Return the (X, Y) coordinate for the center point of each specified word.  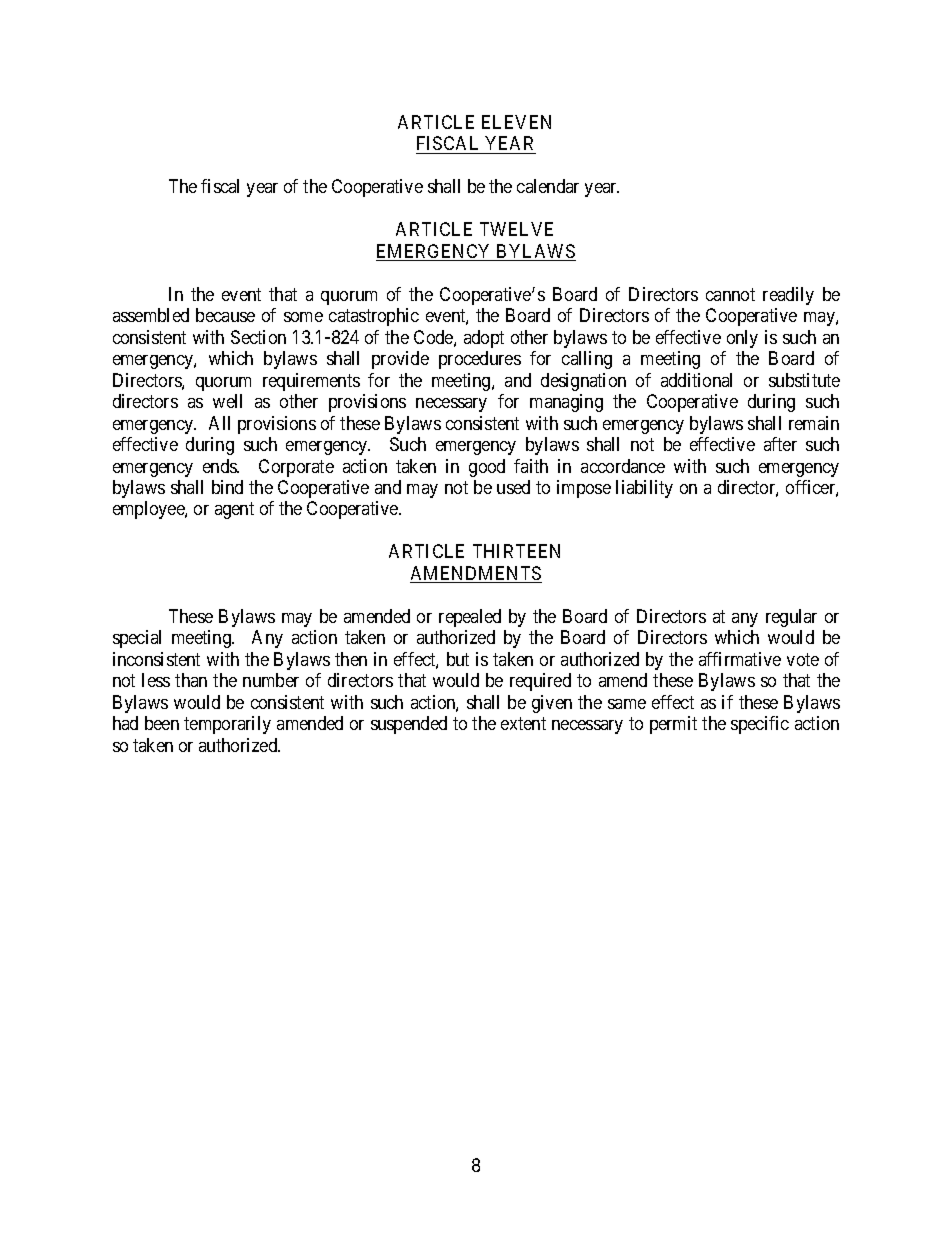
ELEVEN (516, 122)
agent (234, 511)
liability (644, 489)
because (225, 315)
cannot (730, 294)
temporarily (227, 725)
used (513, 487)
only (742, 339)
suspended (409, 725)
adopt (484, 339)
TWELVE (516, 229)
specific (760, 725)
